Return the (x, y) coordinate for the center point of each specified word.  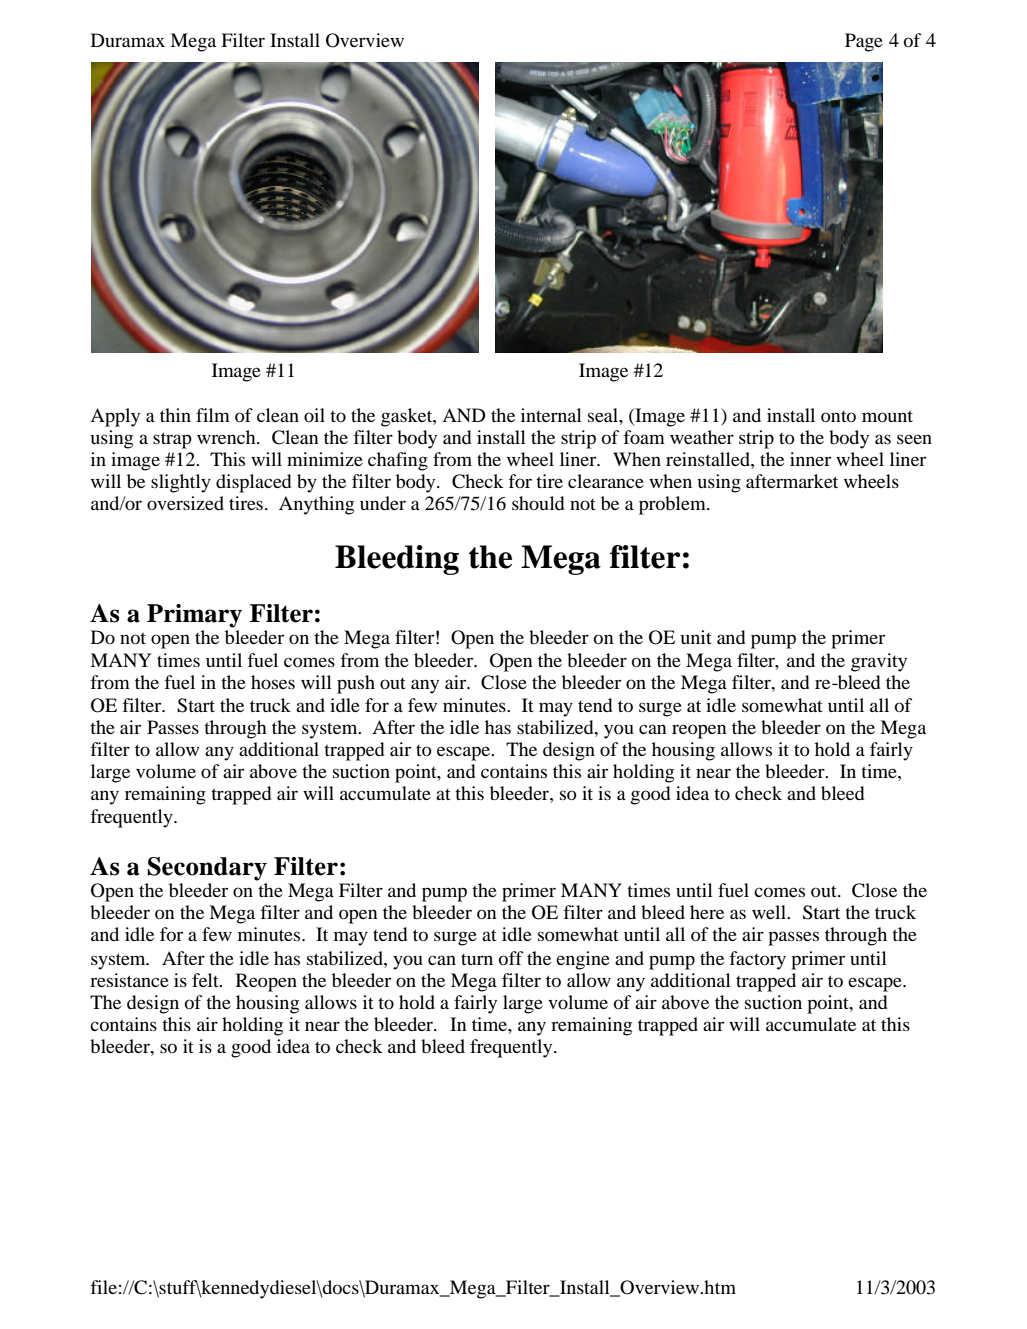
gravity (879, 662)
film (213, 415)
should (538, 503)
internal (551, 415)
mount (887, 416)
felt (206, 980)
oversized (185, 503)
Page (864, 42)
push (356, 684)
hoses (273, 682)
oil (314, 415)
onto (838, 416)
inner (810, 459)
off (511, 958)
